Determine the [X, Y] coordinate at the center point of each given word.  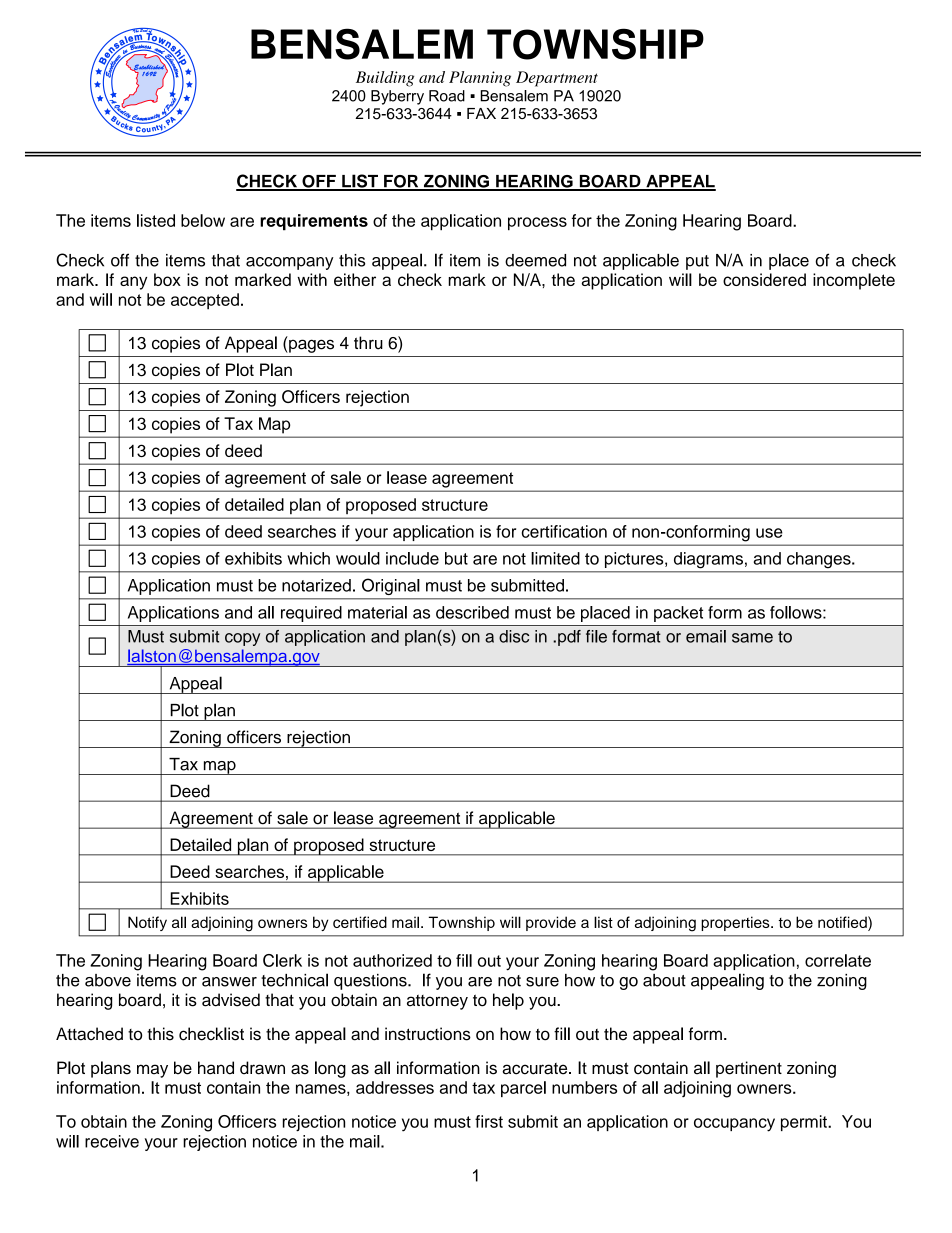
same [752, 638]
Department [557, 79]
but [456, 558]
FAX [481, 113]
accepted [205, 301]
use [769, 533]
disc [514, 636]
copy [242, 639]
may [152, 1071]
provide [551, 923]
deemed [535, 260]
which [308, 558]
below [203, 220]
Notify [147, 923]
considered [764, 279]
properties [736, 923]
